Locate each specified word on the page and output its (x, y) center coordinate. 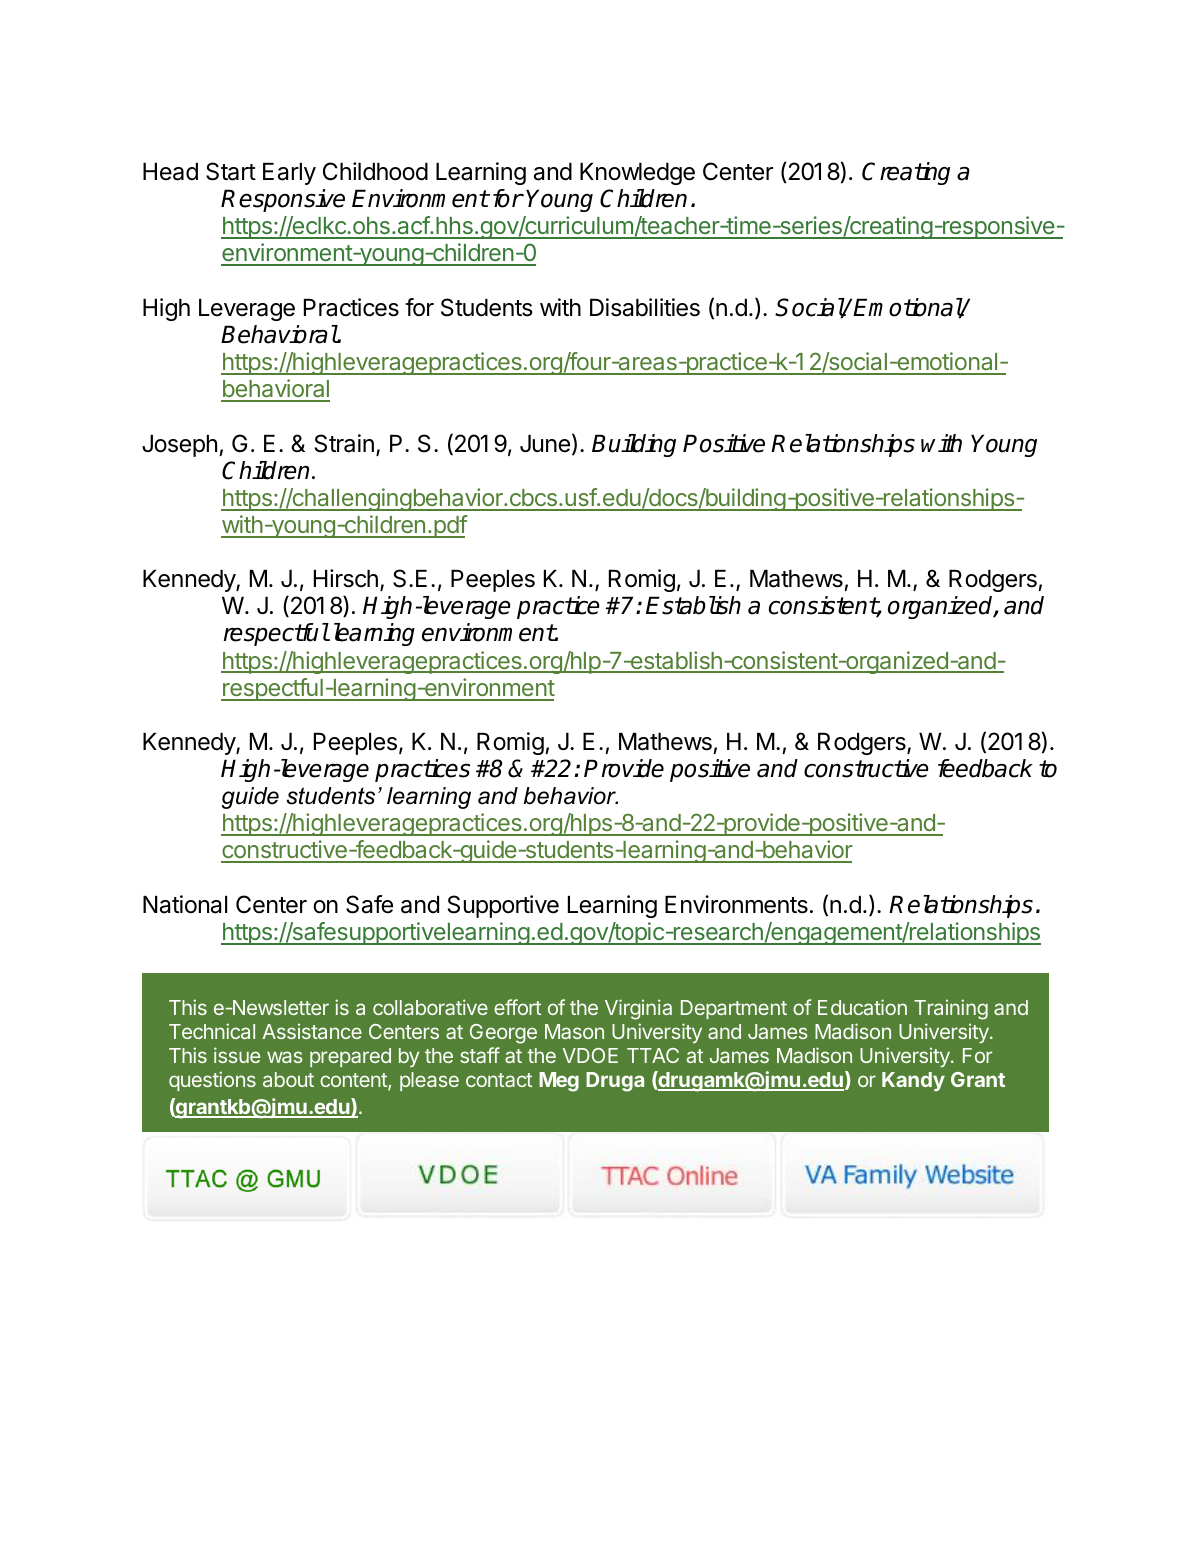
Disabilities (645, 307)
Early (289, 174)
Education (862, 1007)
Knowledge (637, 174)
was (285, 1057)
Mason (574, 1031)
